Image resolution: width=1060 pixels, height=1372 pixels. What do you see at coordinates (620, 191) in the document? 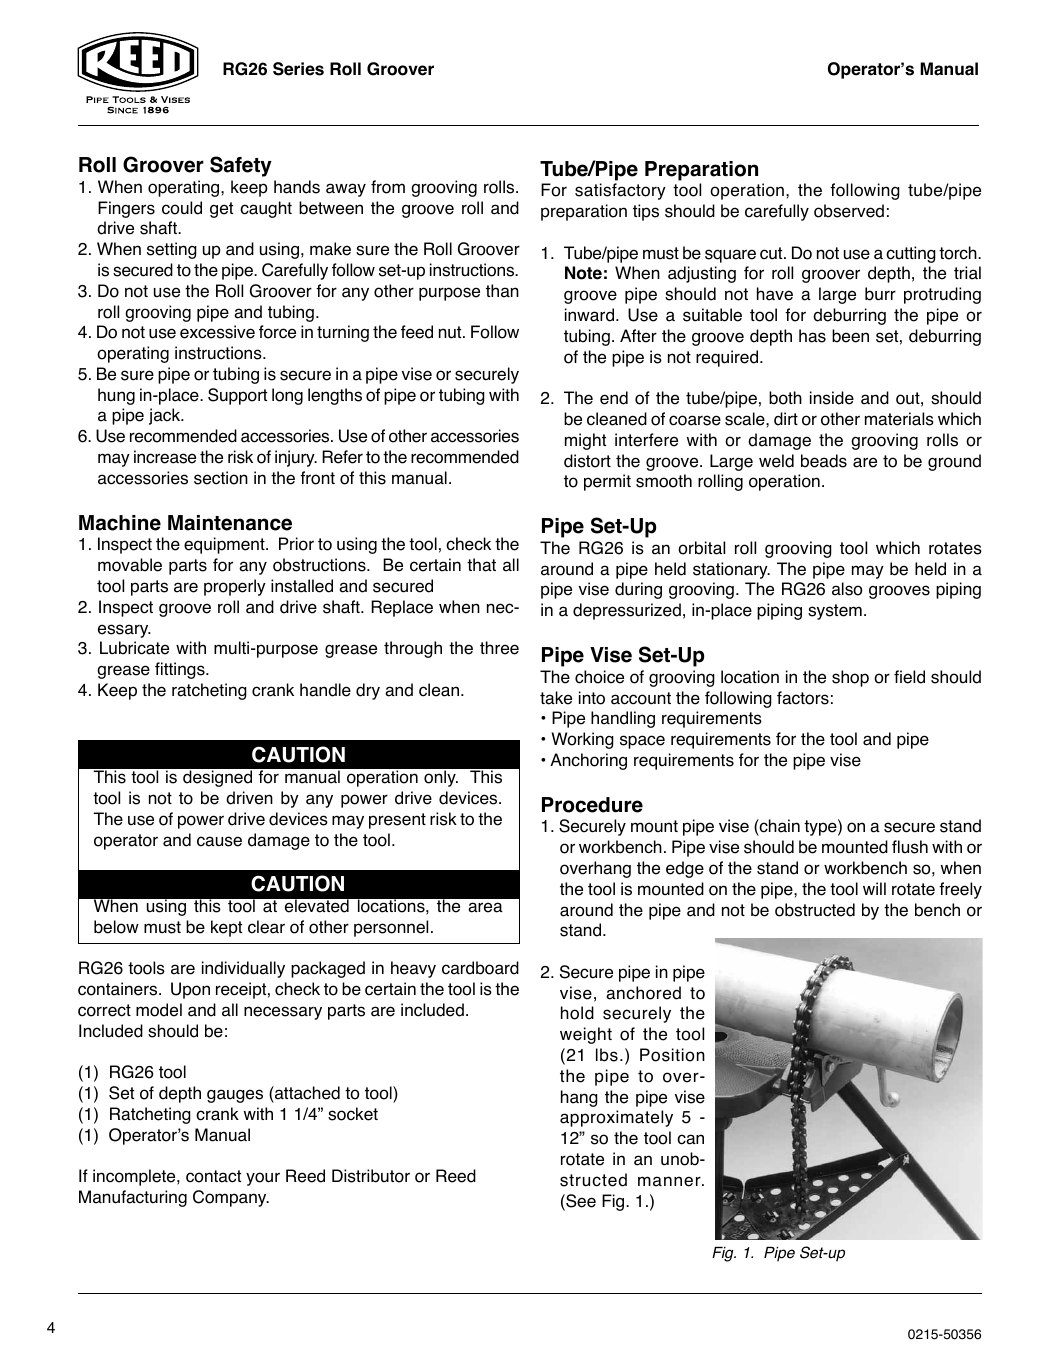
I see `satisfactory` at bounding box center [620, 191].
